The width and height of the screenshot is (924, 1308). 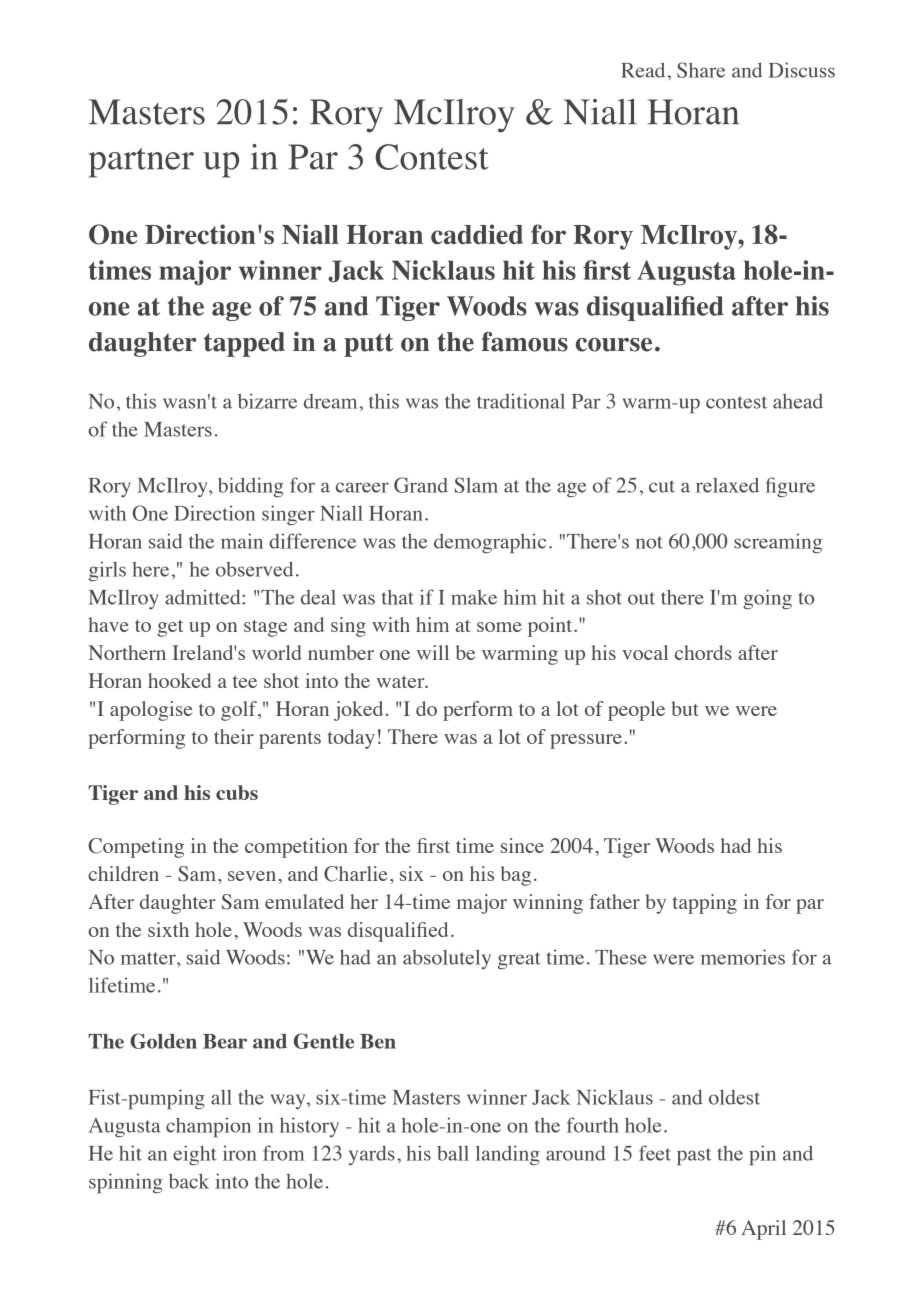 I want to click on back, so click(x=189, y=1181).
